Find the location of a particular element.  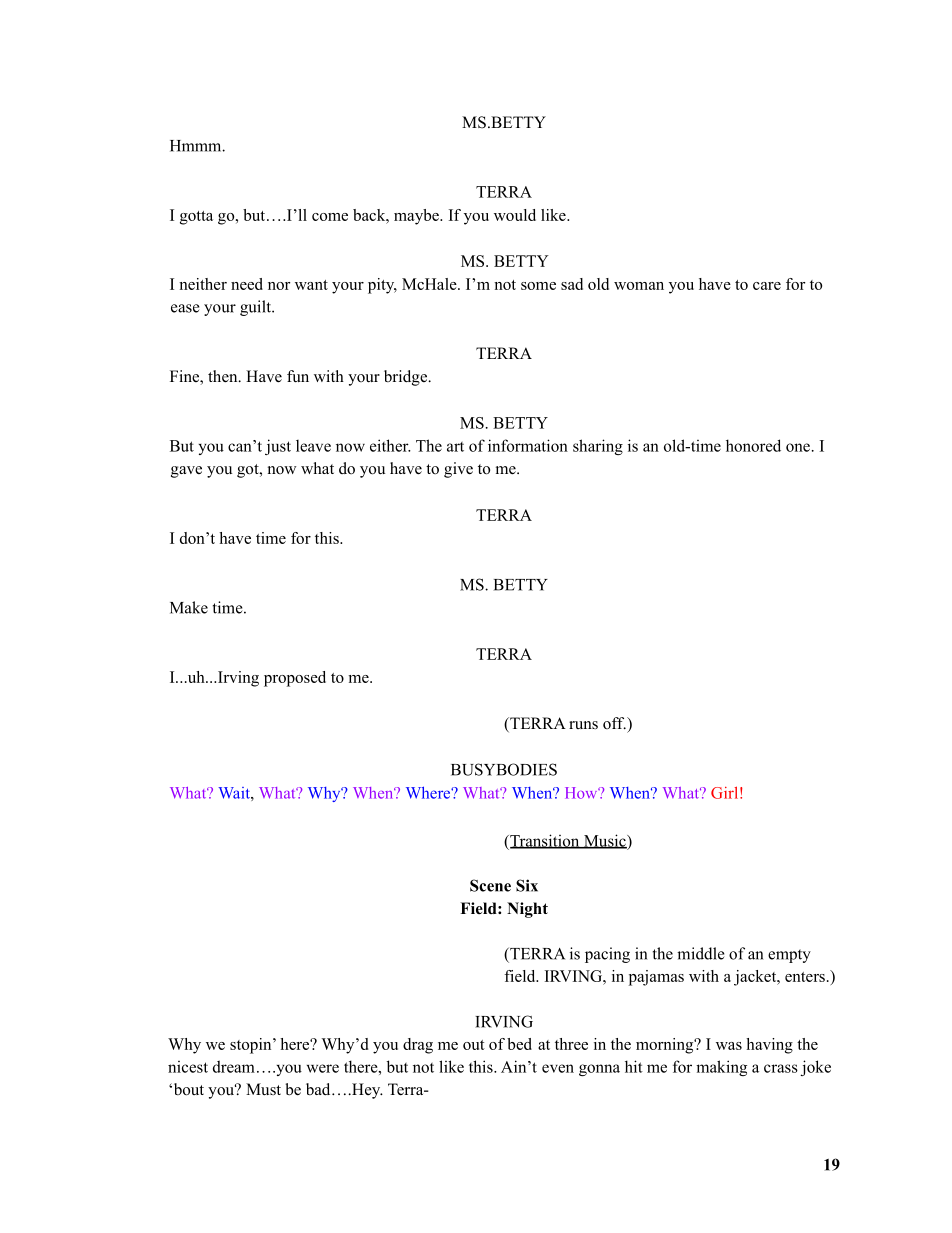

bed is located at coordinates (519, 1044).
